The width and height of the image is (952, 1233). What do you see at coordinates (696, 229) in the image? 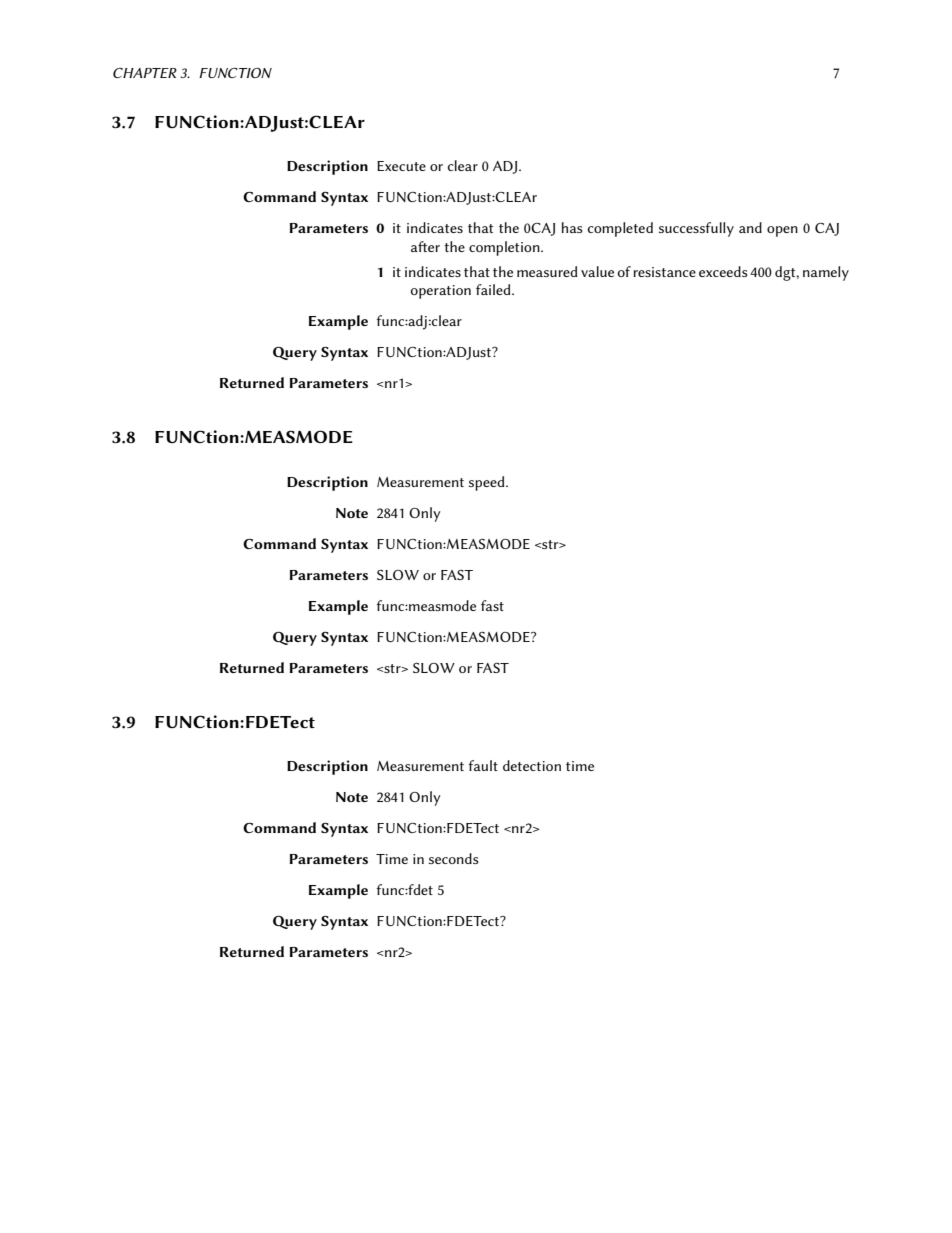
I see `successfully` at bounding box center [696, 229].
